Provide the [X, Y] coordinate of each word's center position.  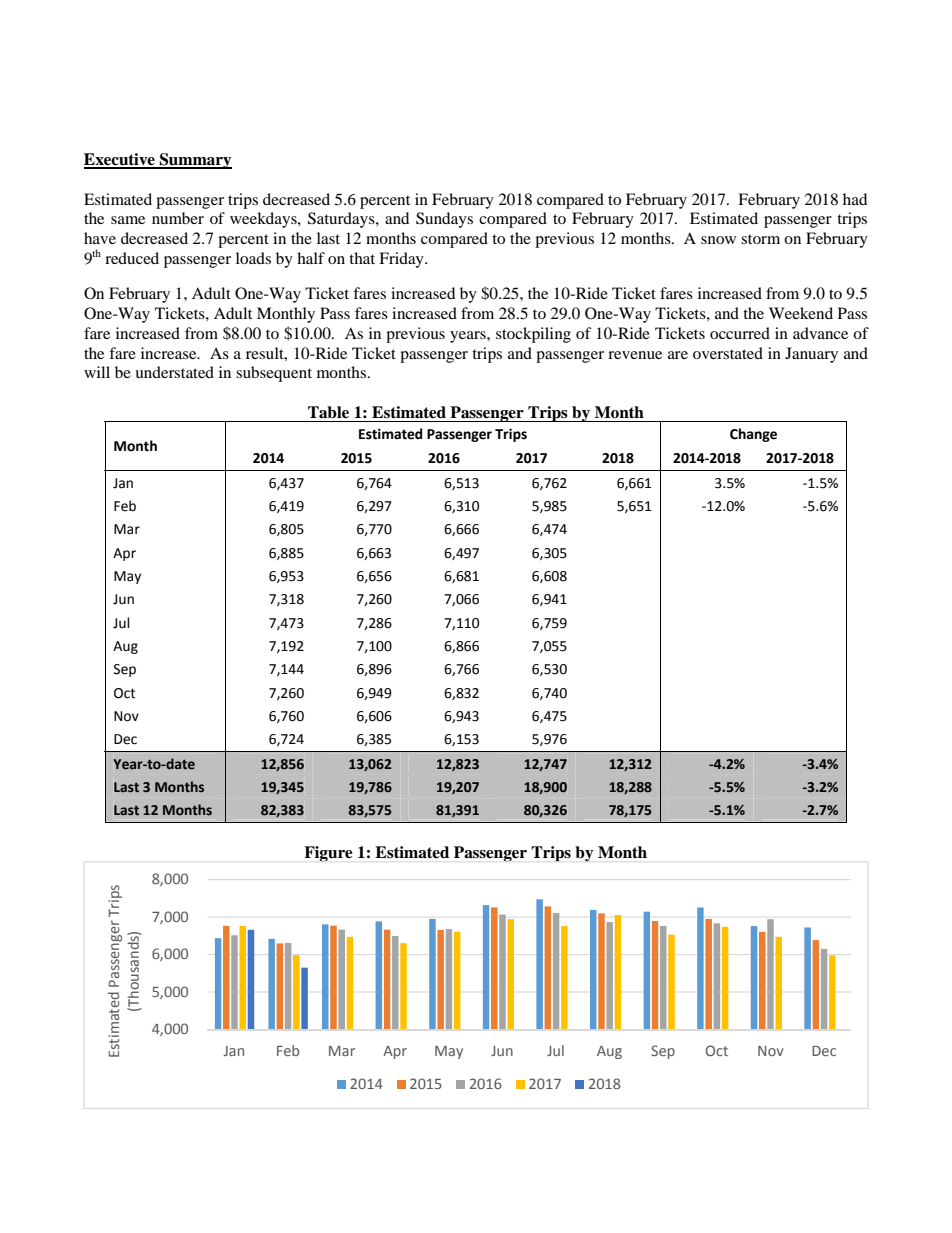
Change [753, 435]
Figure [328, 854]
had [855, 199]
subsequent [274, 374]
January [811, 355]
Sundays [444, 220]
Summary [195, 161]
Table [328, 412]
